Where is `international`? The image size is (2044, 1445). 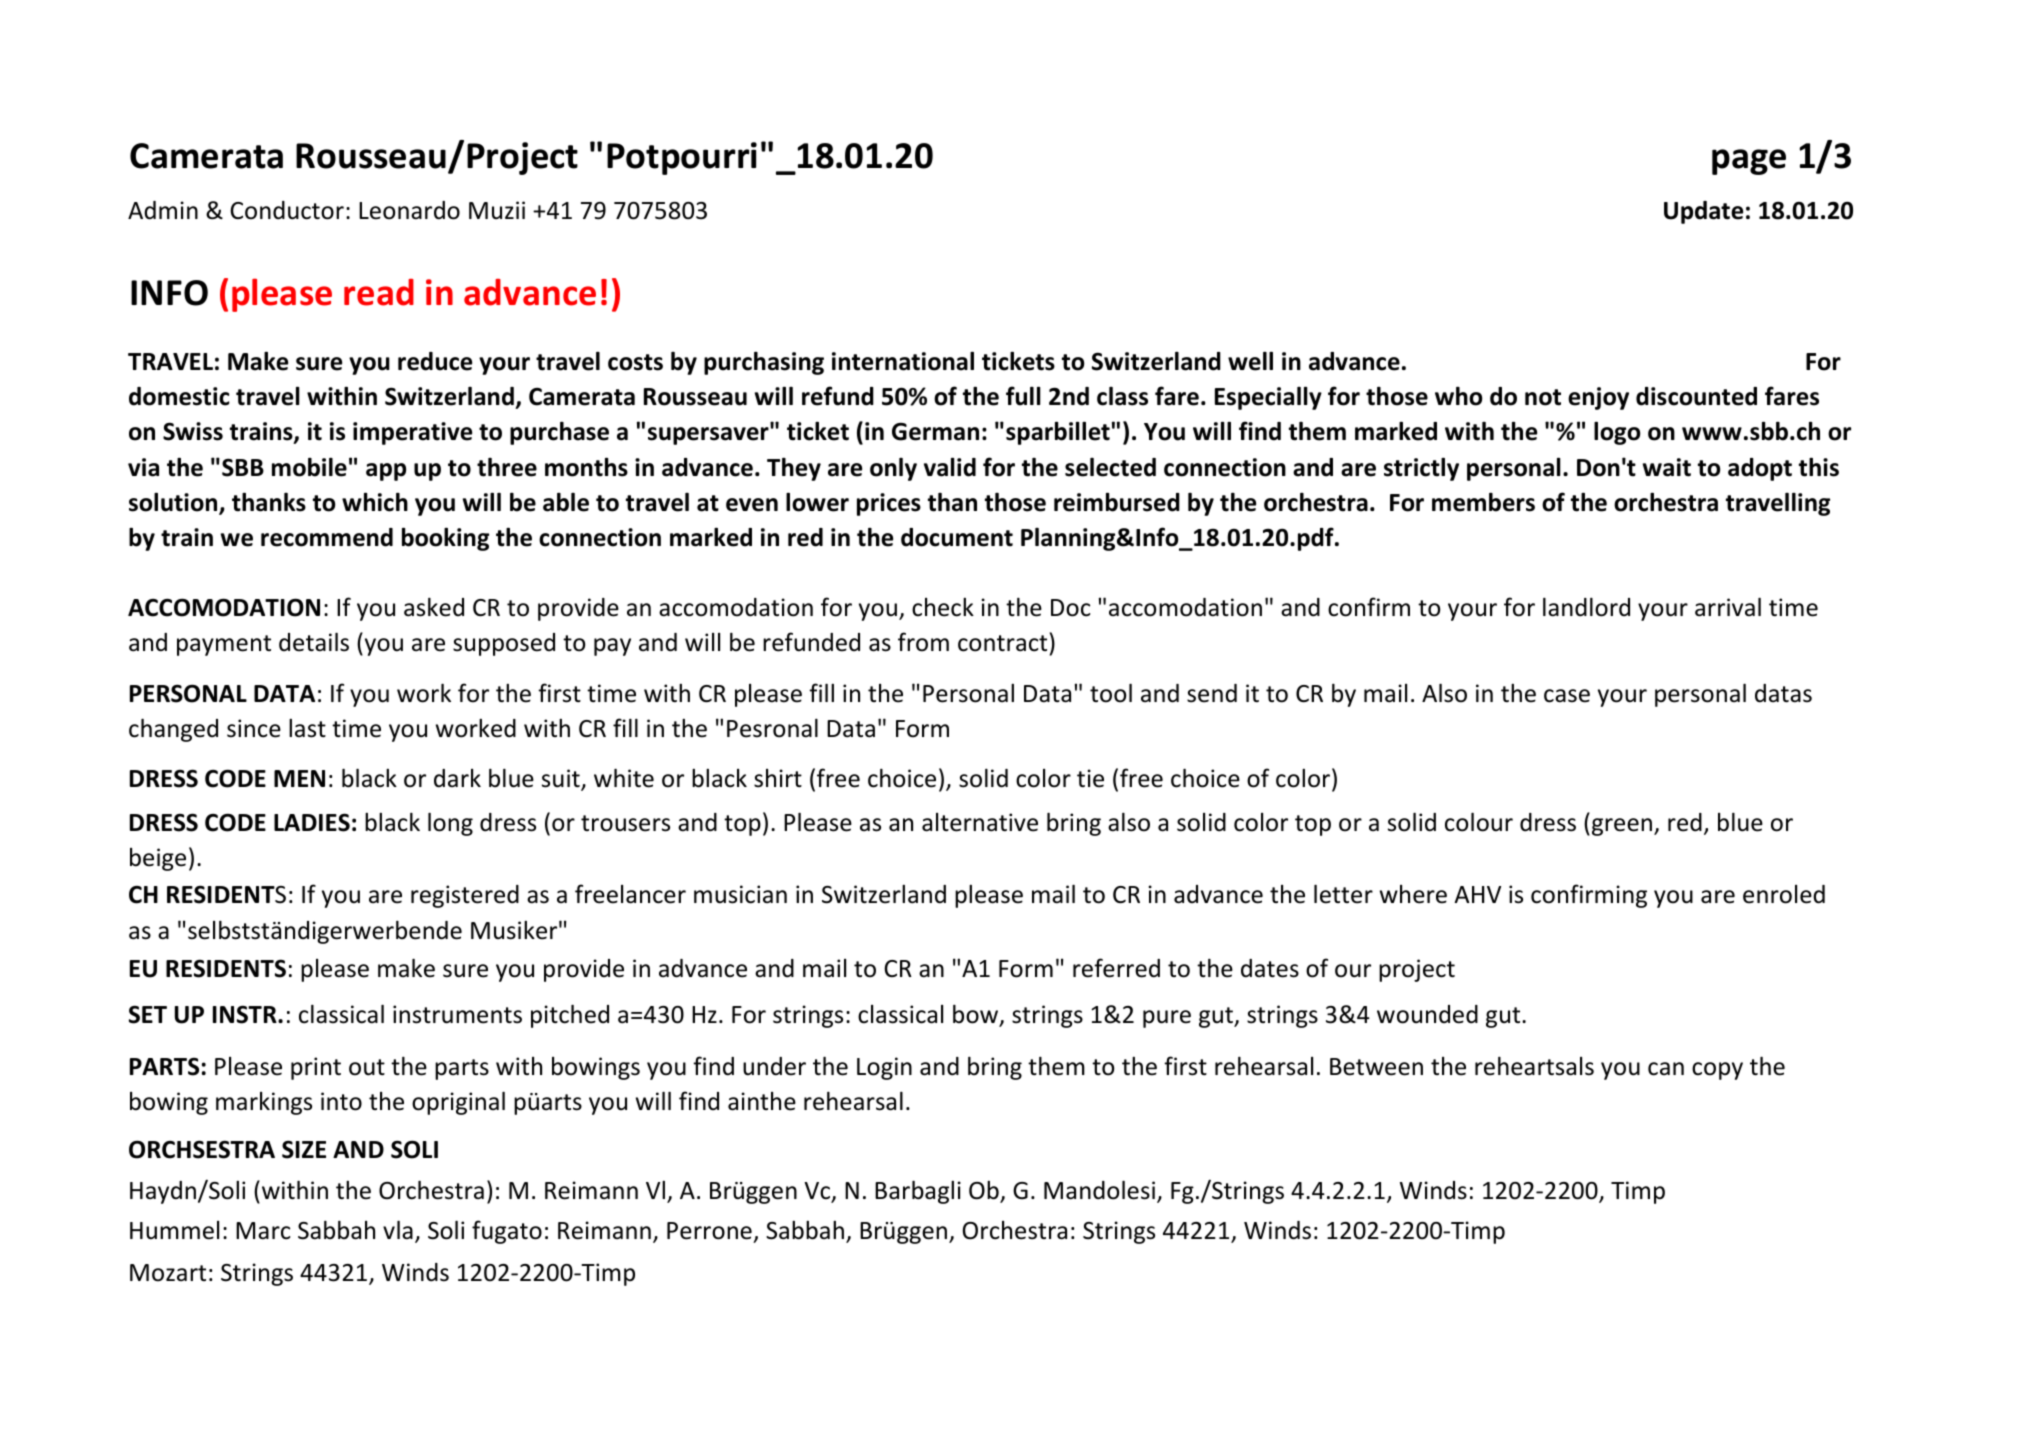 international is located at coordinates (903, 361).
